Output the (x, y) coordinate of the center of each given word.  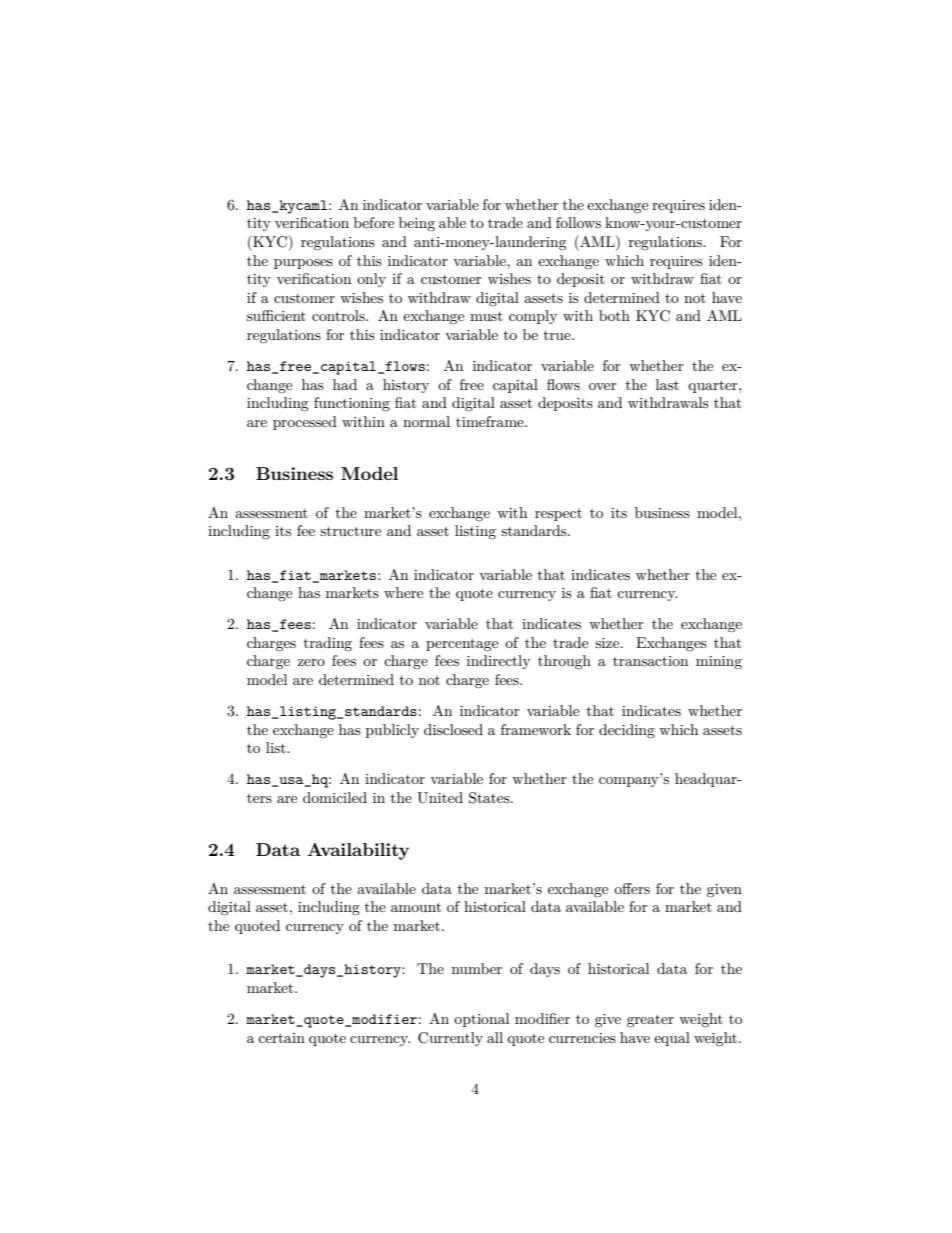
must (486, 316)
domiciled (335, 797)
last (667, 384)
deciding (627, 731)
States (490, 798)
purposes (303, 264)
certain (281, 1038)
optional (481, 1020)
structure (350, 531)
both (614, 315)
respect (558, 515)
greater (650, 1020)
